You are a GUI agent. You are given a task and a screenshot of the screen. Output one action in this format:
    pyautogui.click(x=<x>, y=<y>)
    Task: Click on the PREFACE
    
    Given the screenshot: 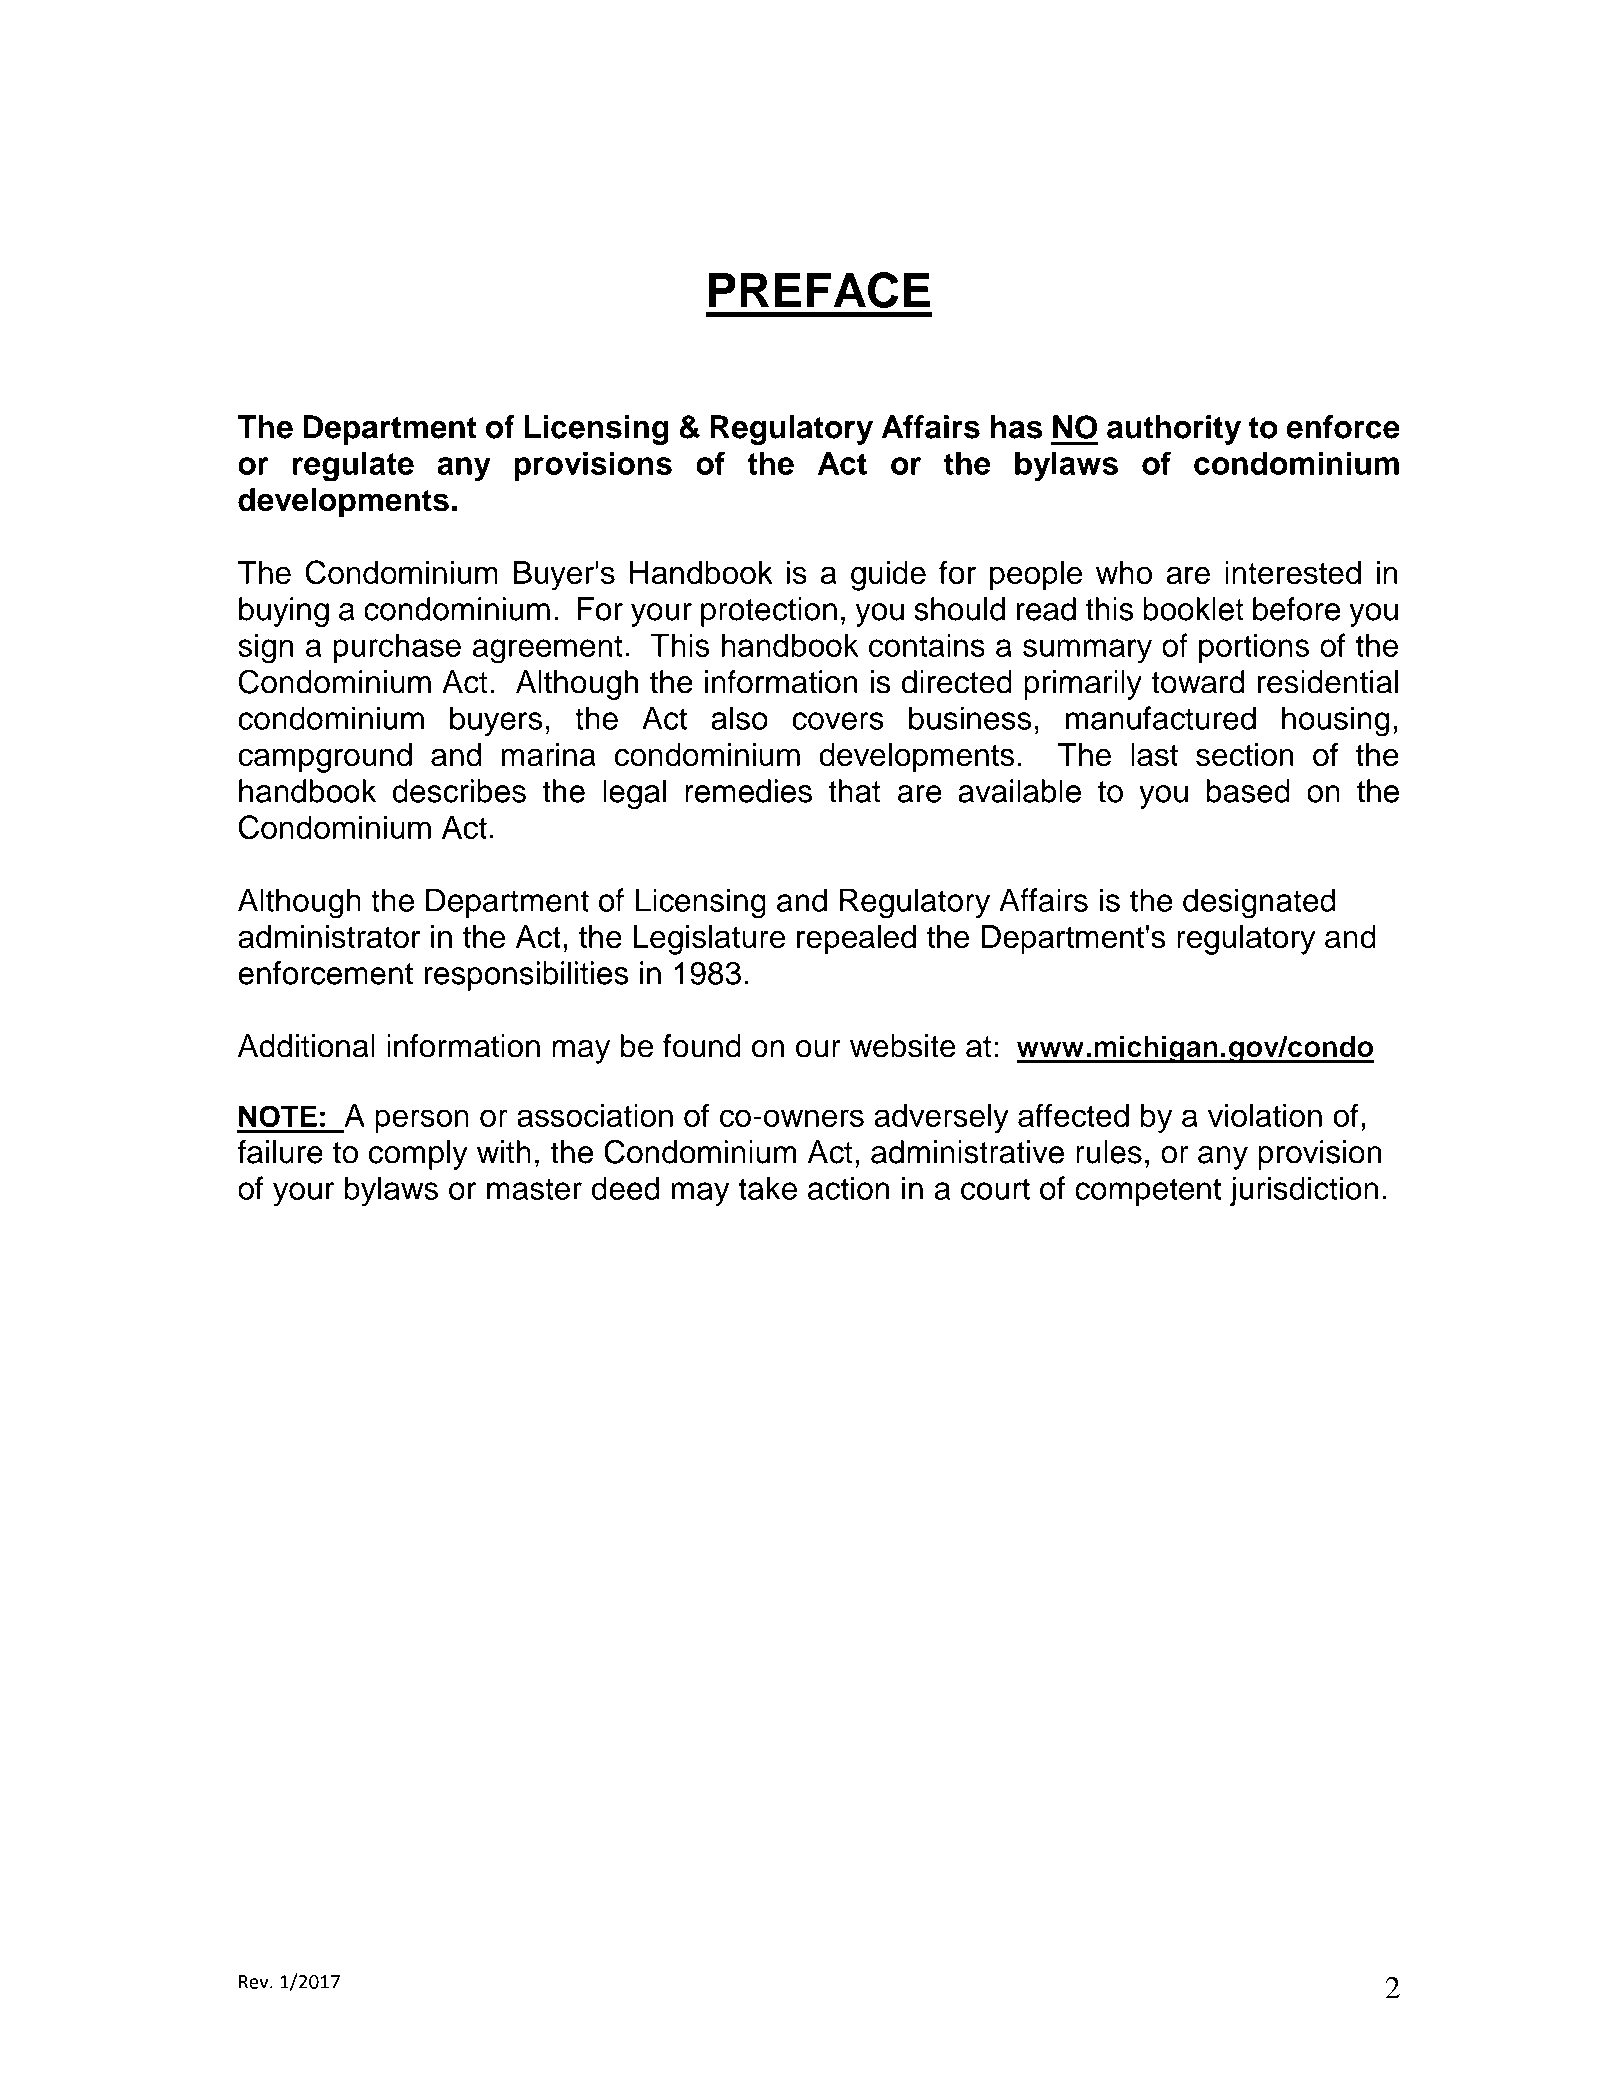 What is the action you would take?
    pyautogui.click(x=819, y=290)
